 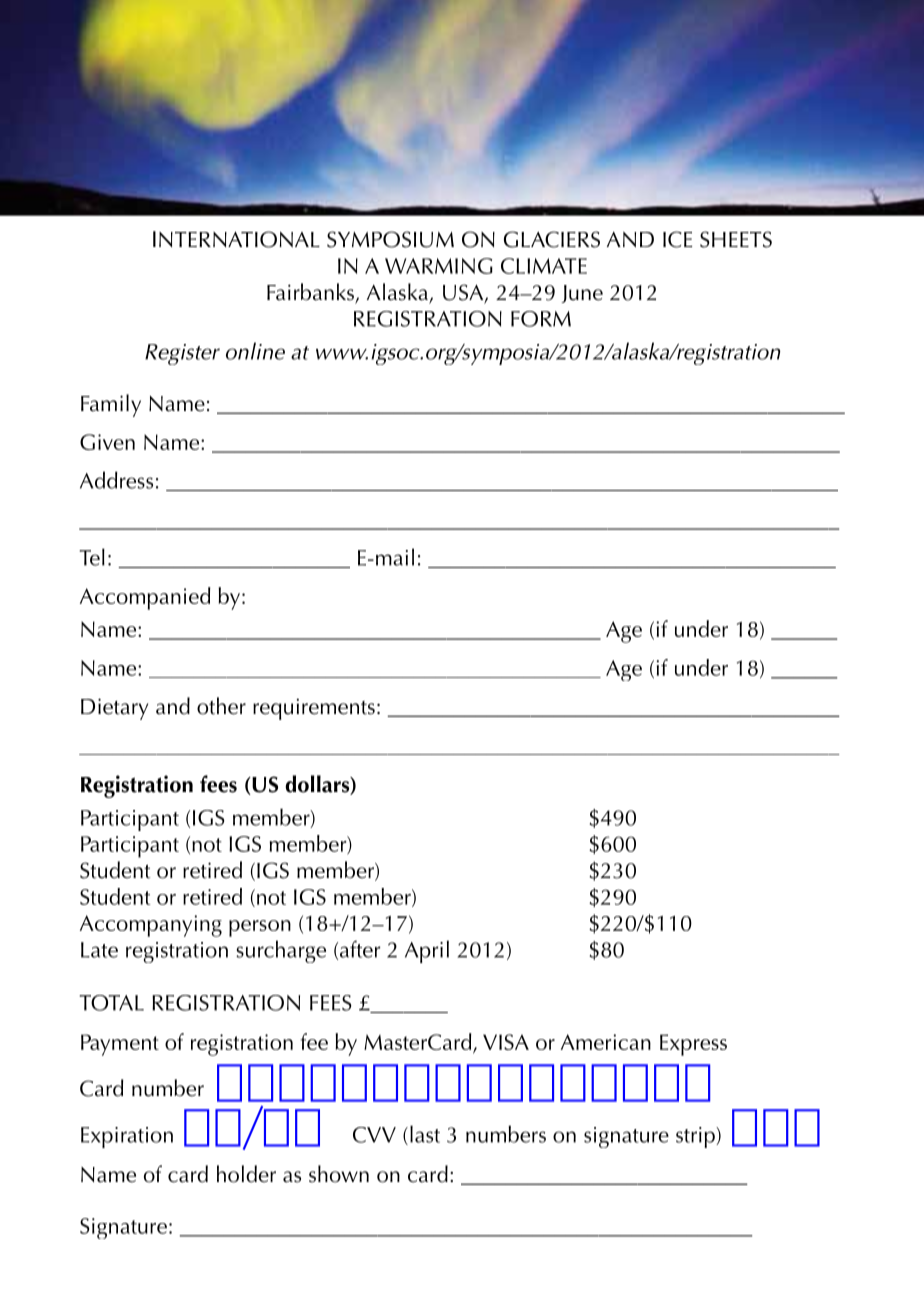 I want to click on Expiration, so click(x=127, y=1137).
